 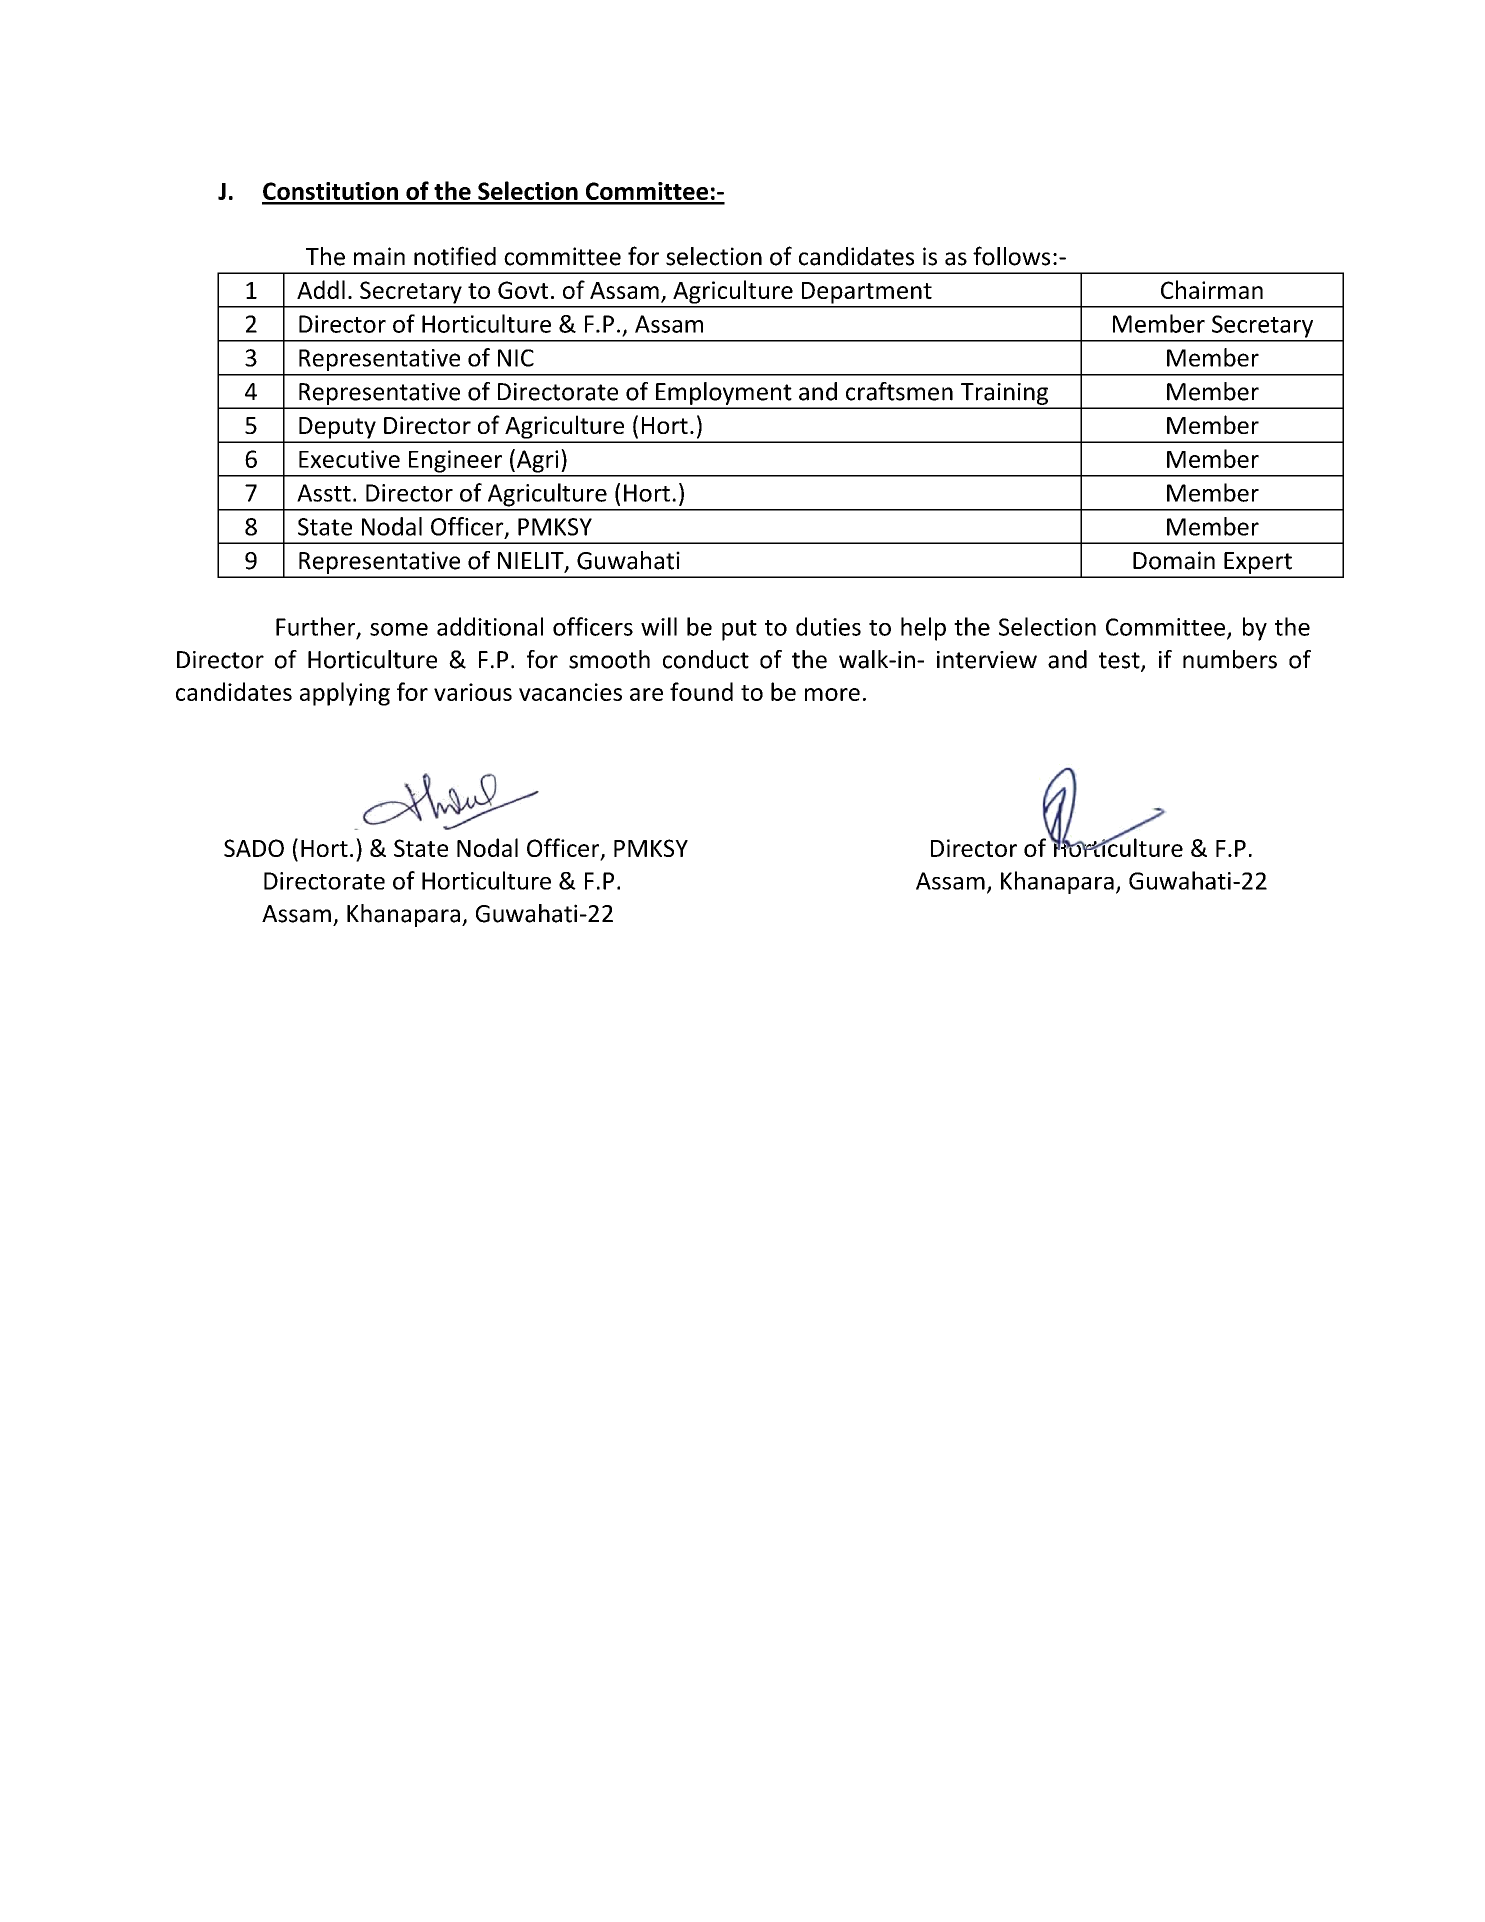 What do you see at coordinates (706, 659) in the page?
I see `conduct` at bounding box center [706, 659].
